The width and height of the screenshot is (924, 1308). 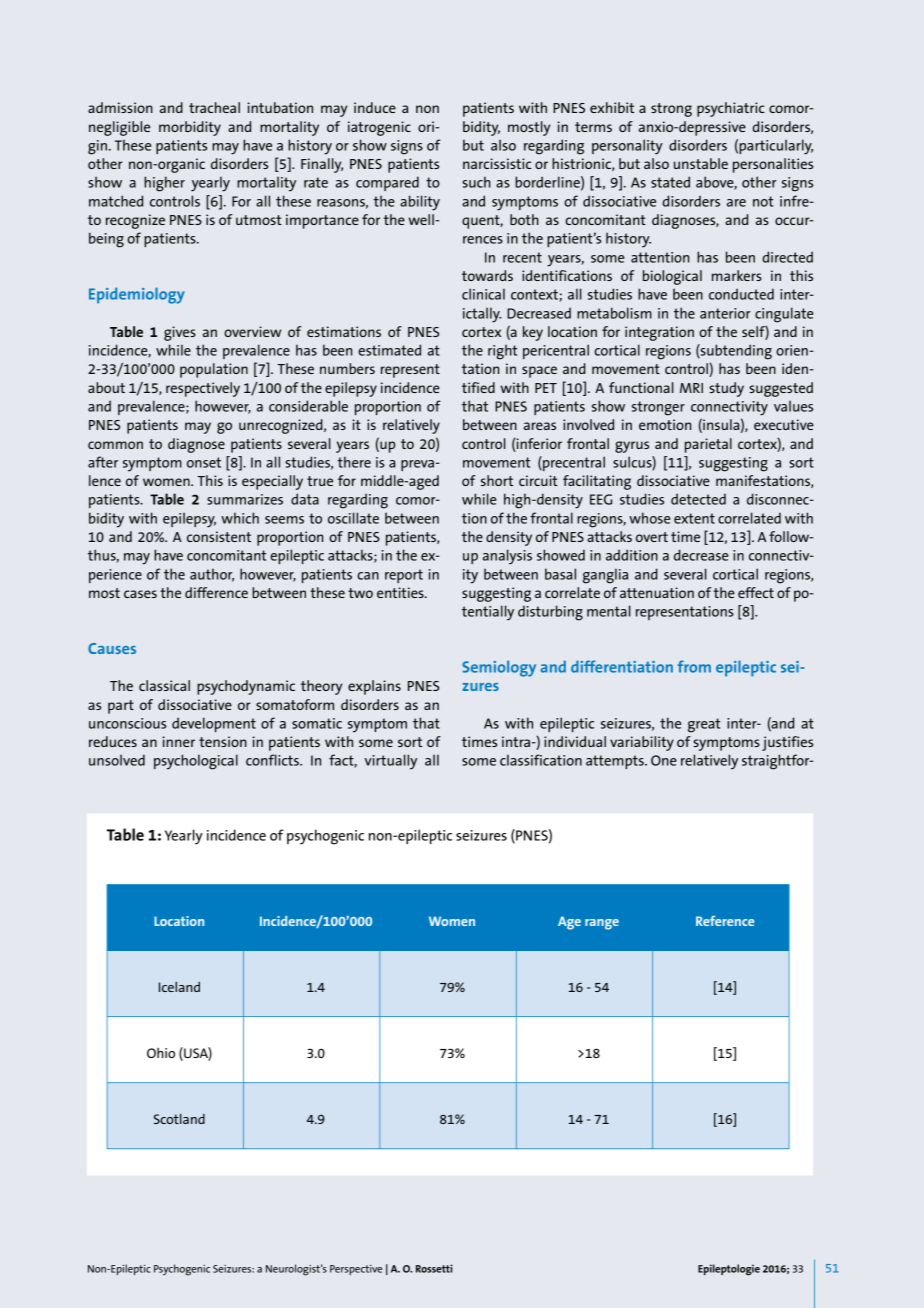 What do you see at coordinates (731, 109) in the screenshot?
I see `psychiatric` at bounding box center [731, 109].
